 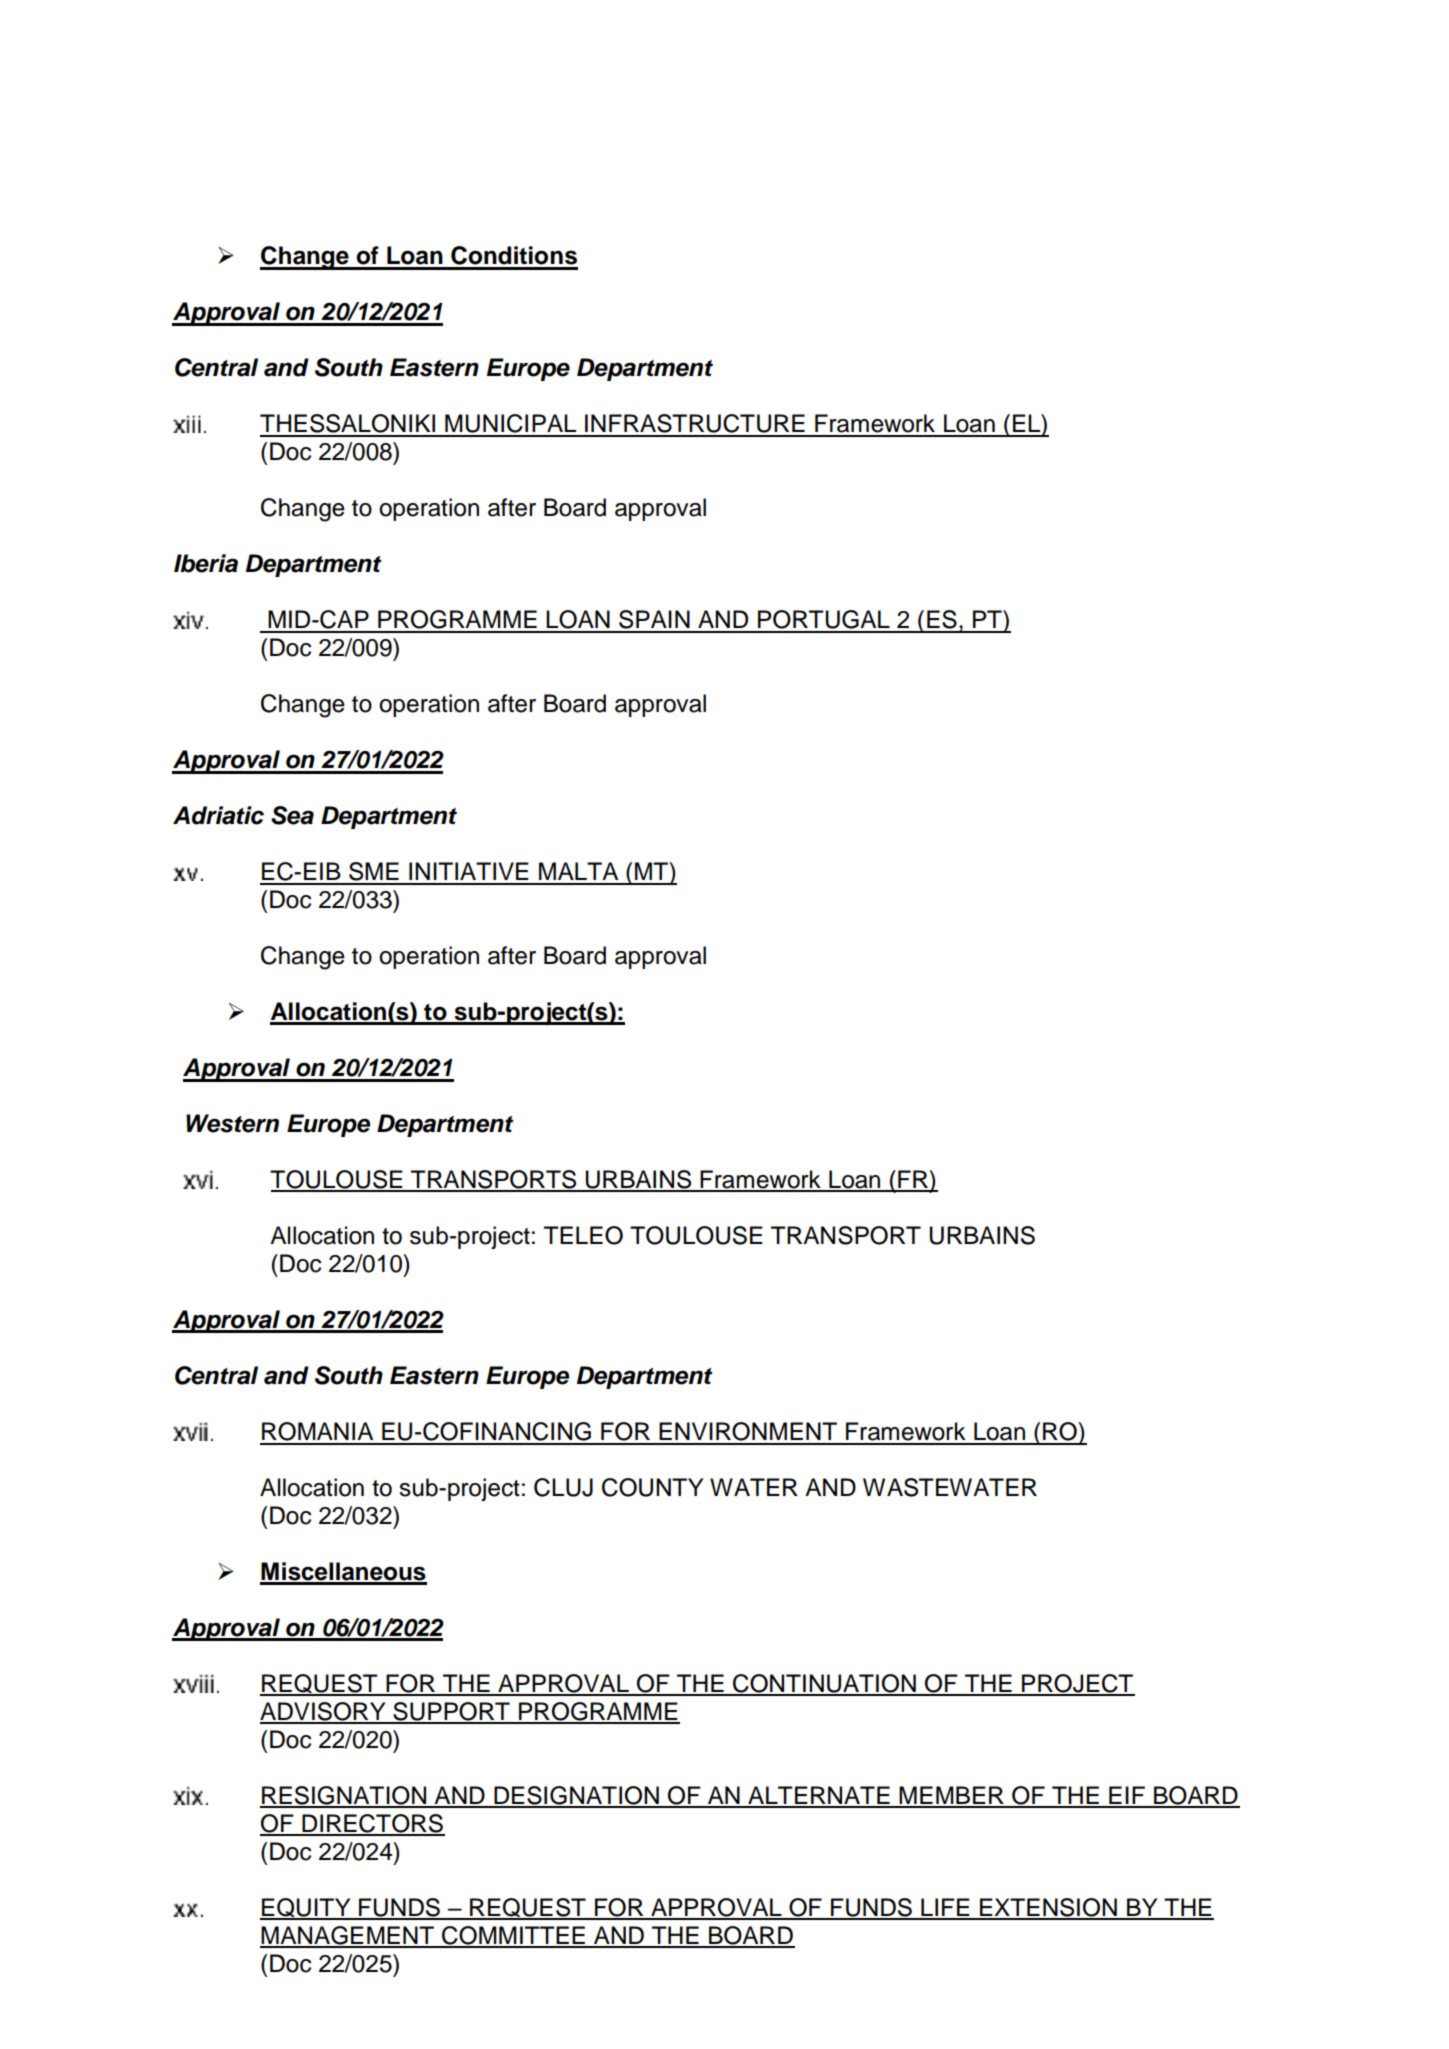 I want to click on CONTINUATION, so click(x=824, y=1684).
